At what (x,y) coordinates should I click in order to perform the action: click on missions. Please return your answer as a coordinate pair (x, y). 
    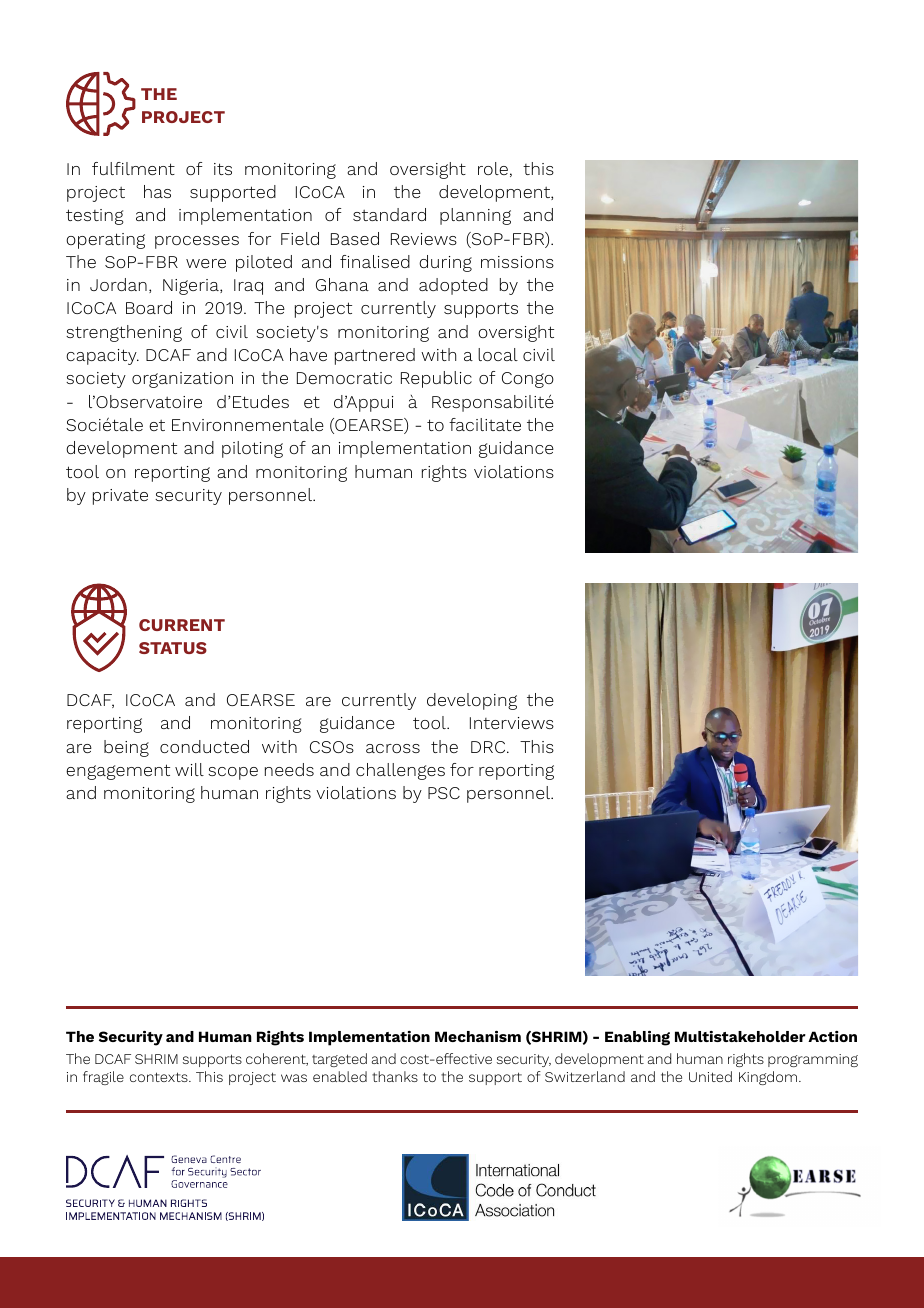
    Looking at the image, I should click on (517, 262).
